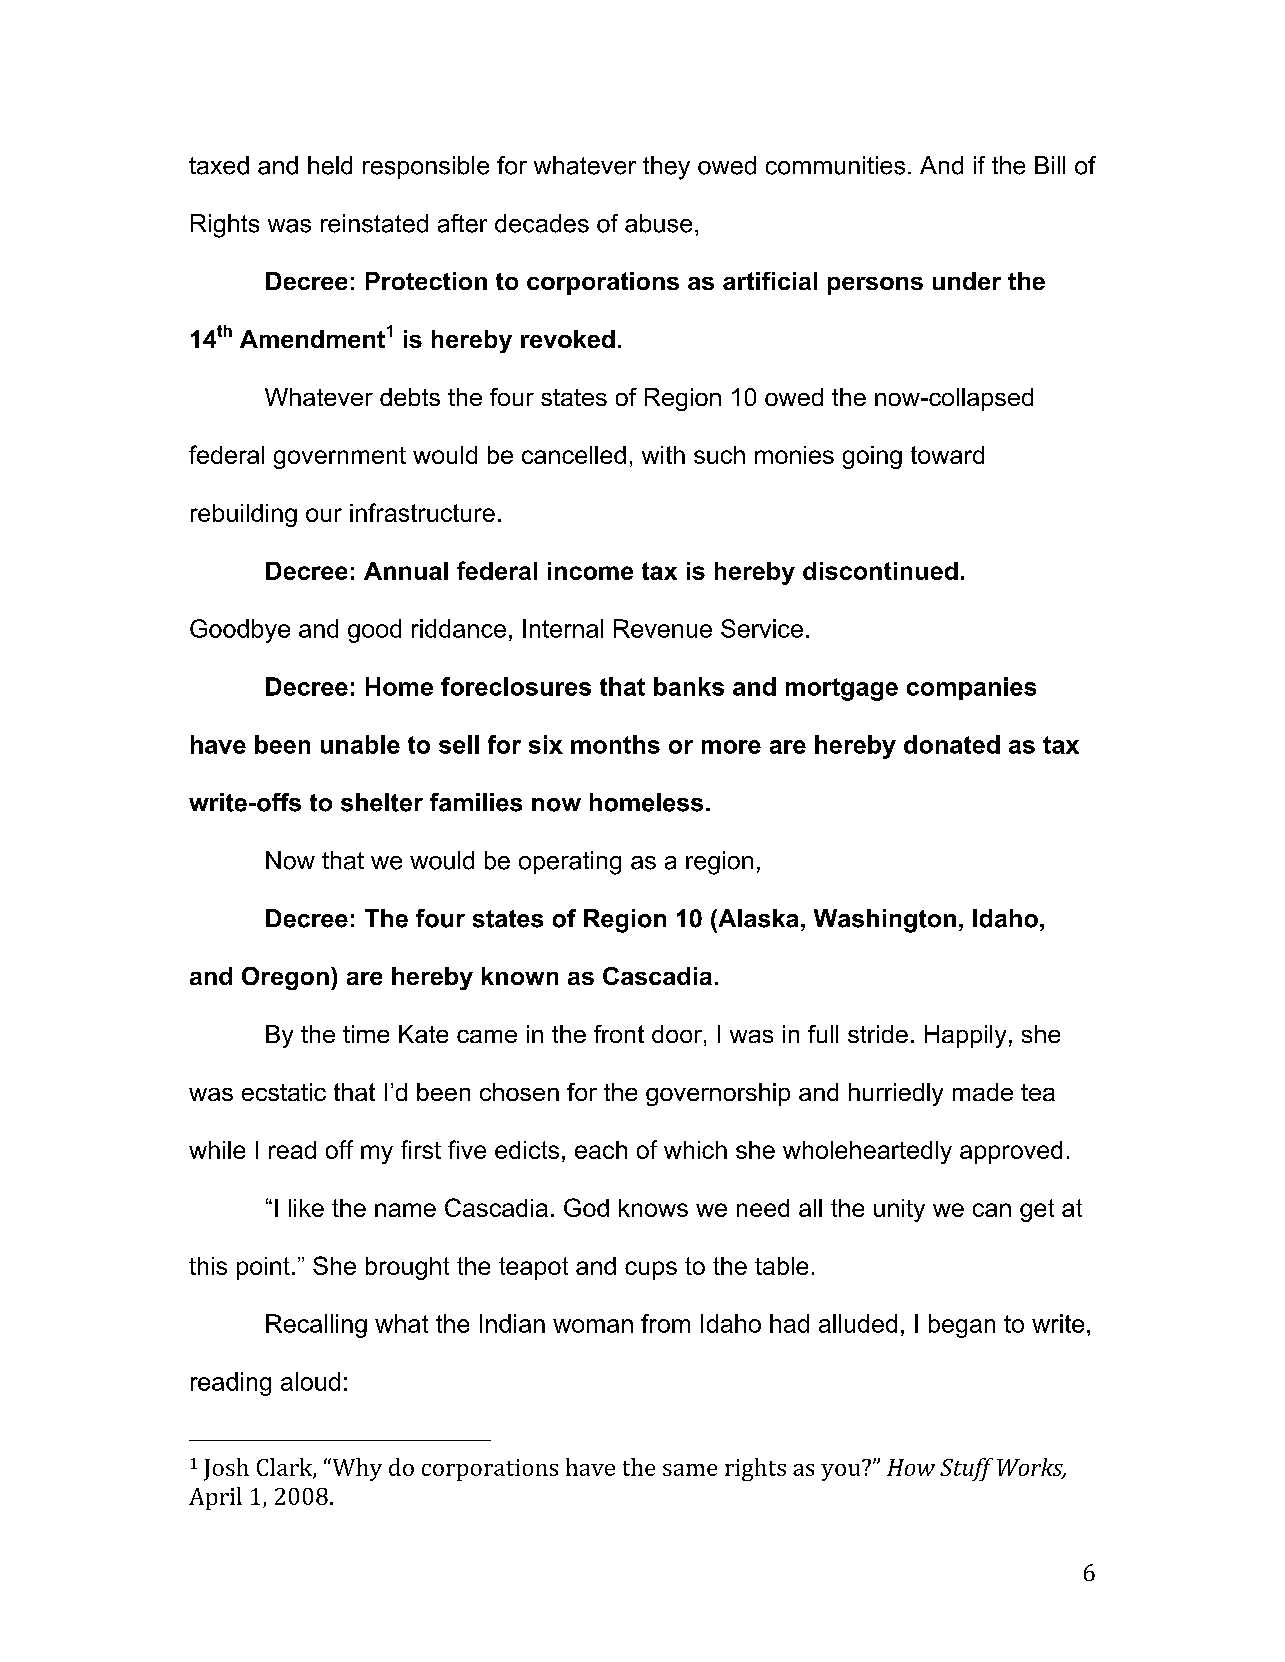  What do you see at coordinates (356, 1469) in the page?
I see `Why` at bounding box center [356, 1469].
